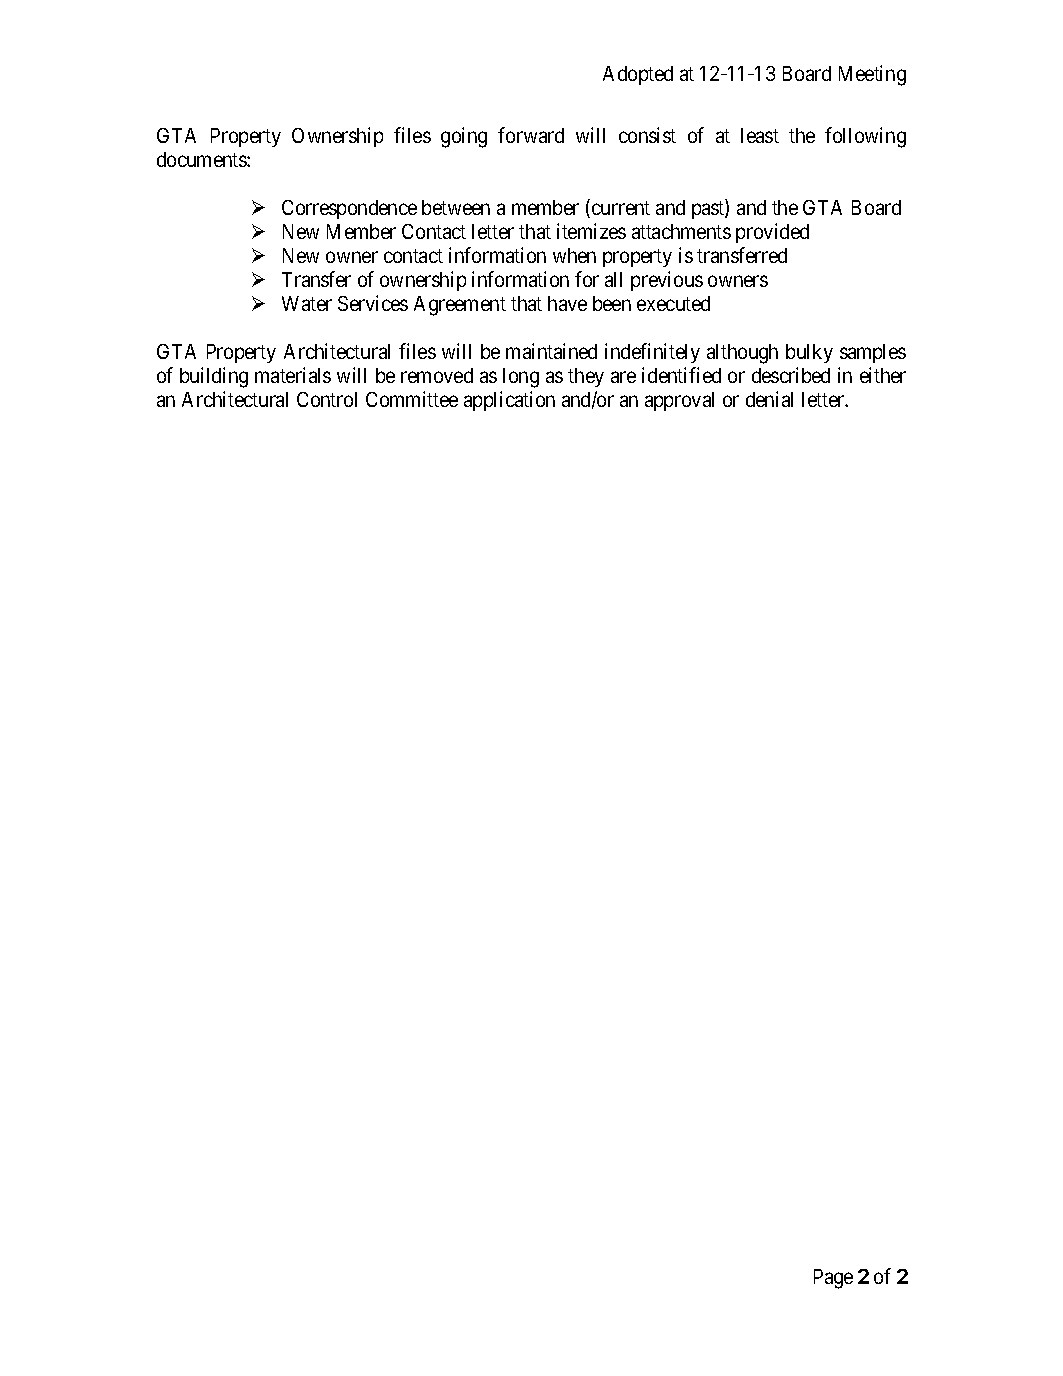 The width and height of the screenshot is (1063, 1376). I want to click on documents, so click(202, 159).
